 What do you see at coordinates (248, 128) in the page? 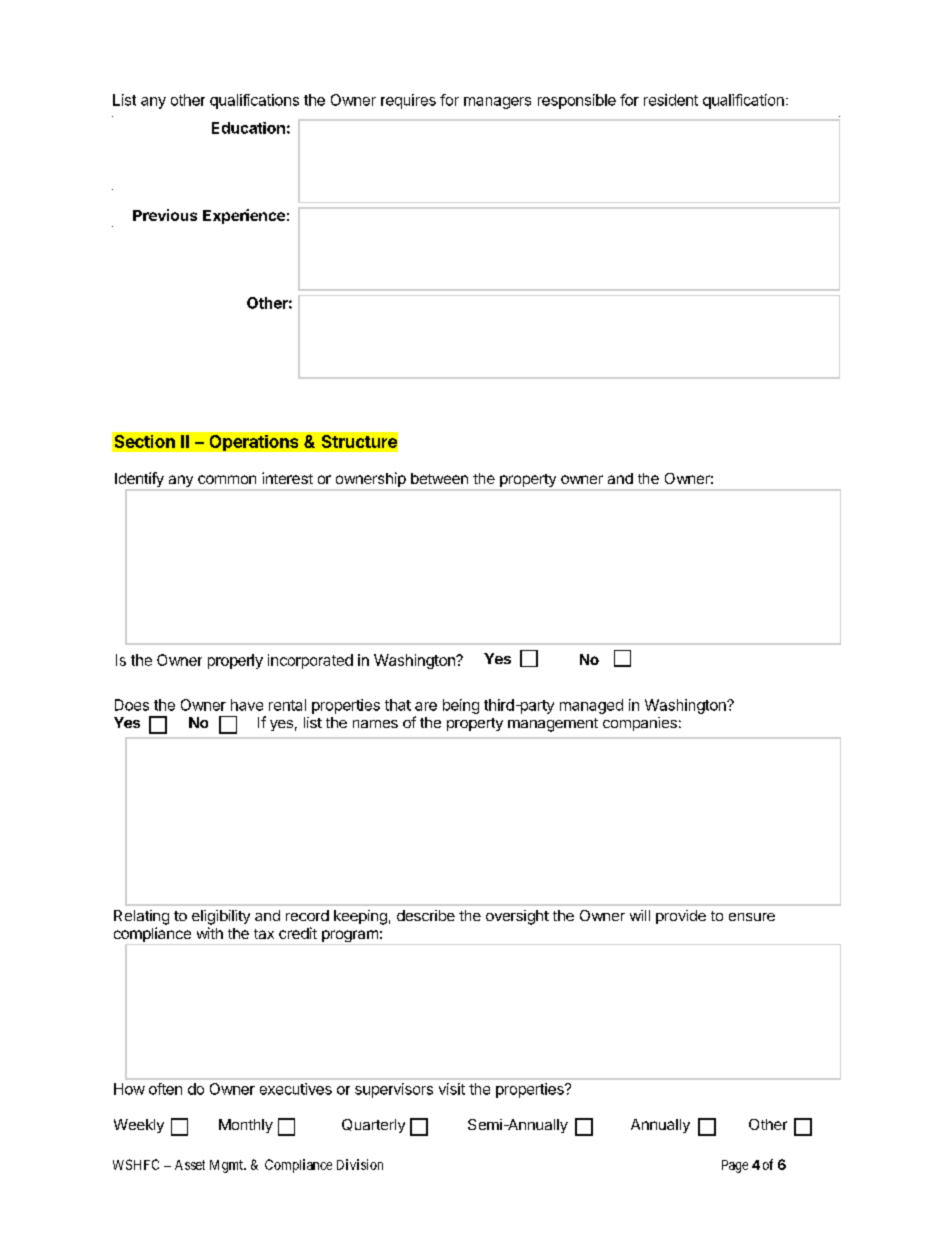
I see `Education` at bounding box center [248, 128].
